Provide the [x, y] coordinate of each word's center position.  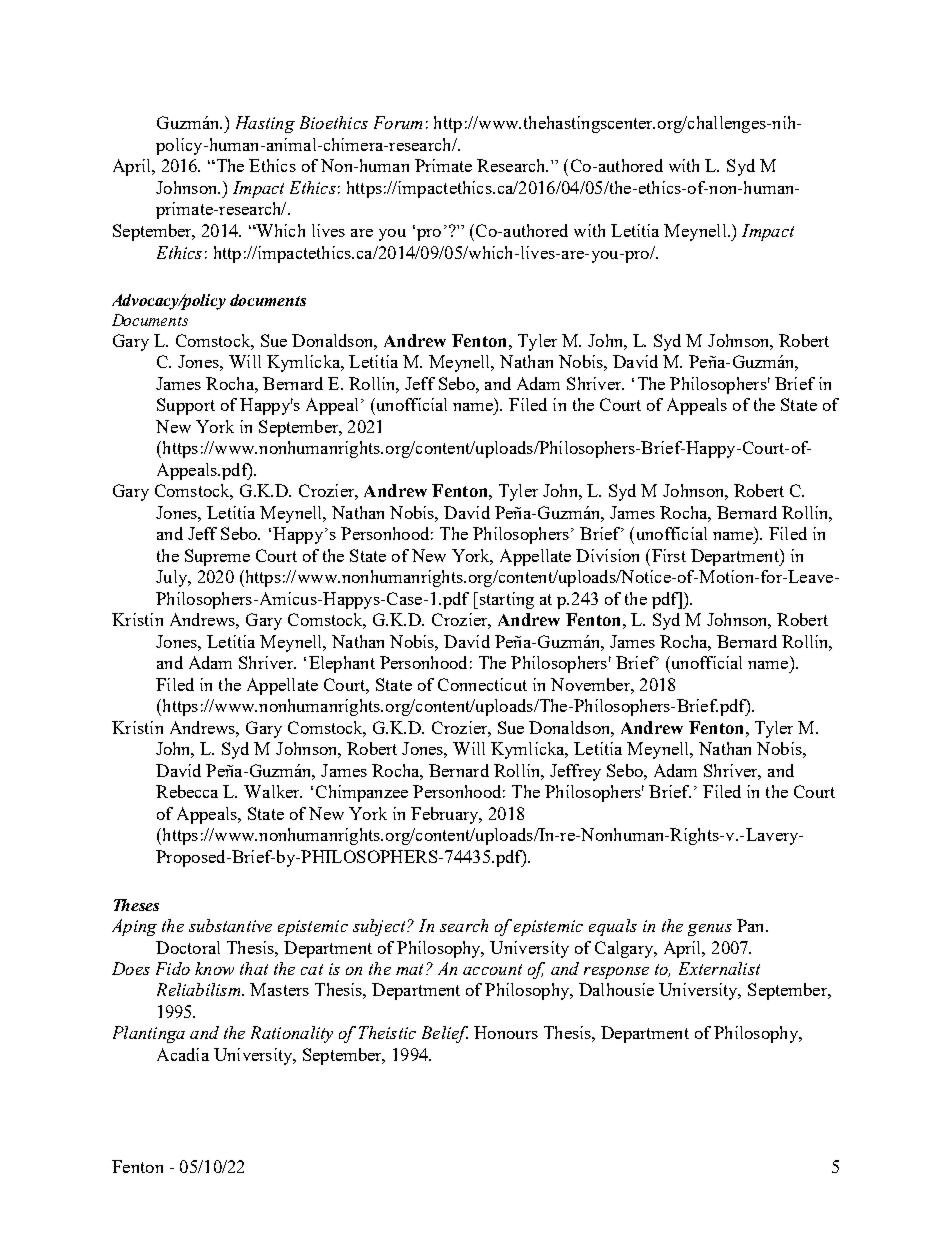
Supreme [217, 557]
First [669, 555]
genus [710, 930]
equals [613, 927]
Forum [398, 122]
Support [186, 406]
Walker [273, 791]
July [173, 578]
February [446, 815]
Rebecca [187, 791]
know [214, 968]
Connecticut [482, 684]
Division [607, 555]
